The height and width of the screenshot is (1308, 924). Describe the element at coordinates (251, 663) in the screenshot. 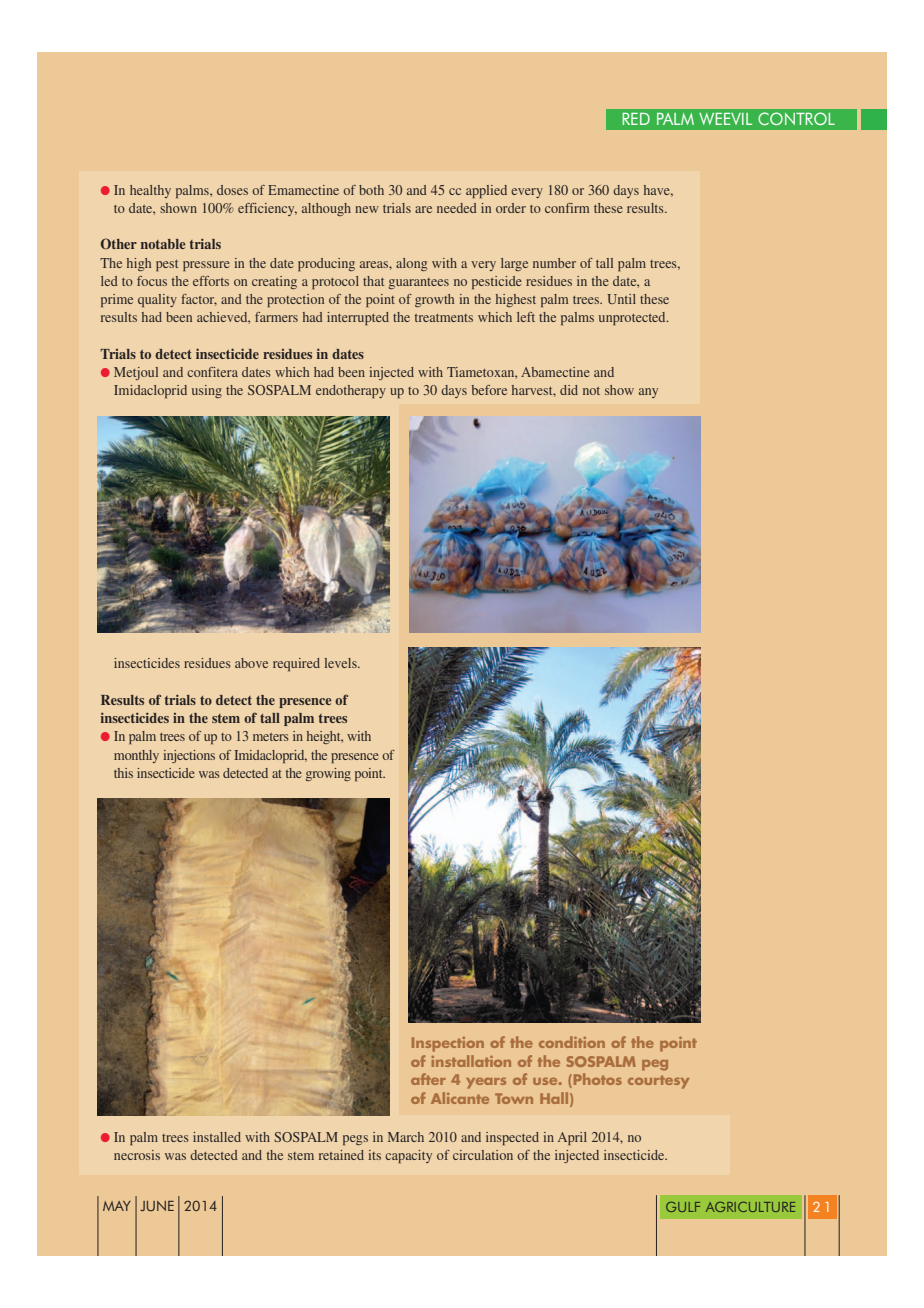

I see `above` at that location.
